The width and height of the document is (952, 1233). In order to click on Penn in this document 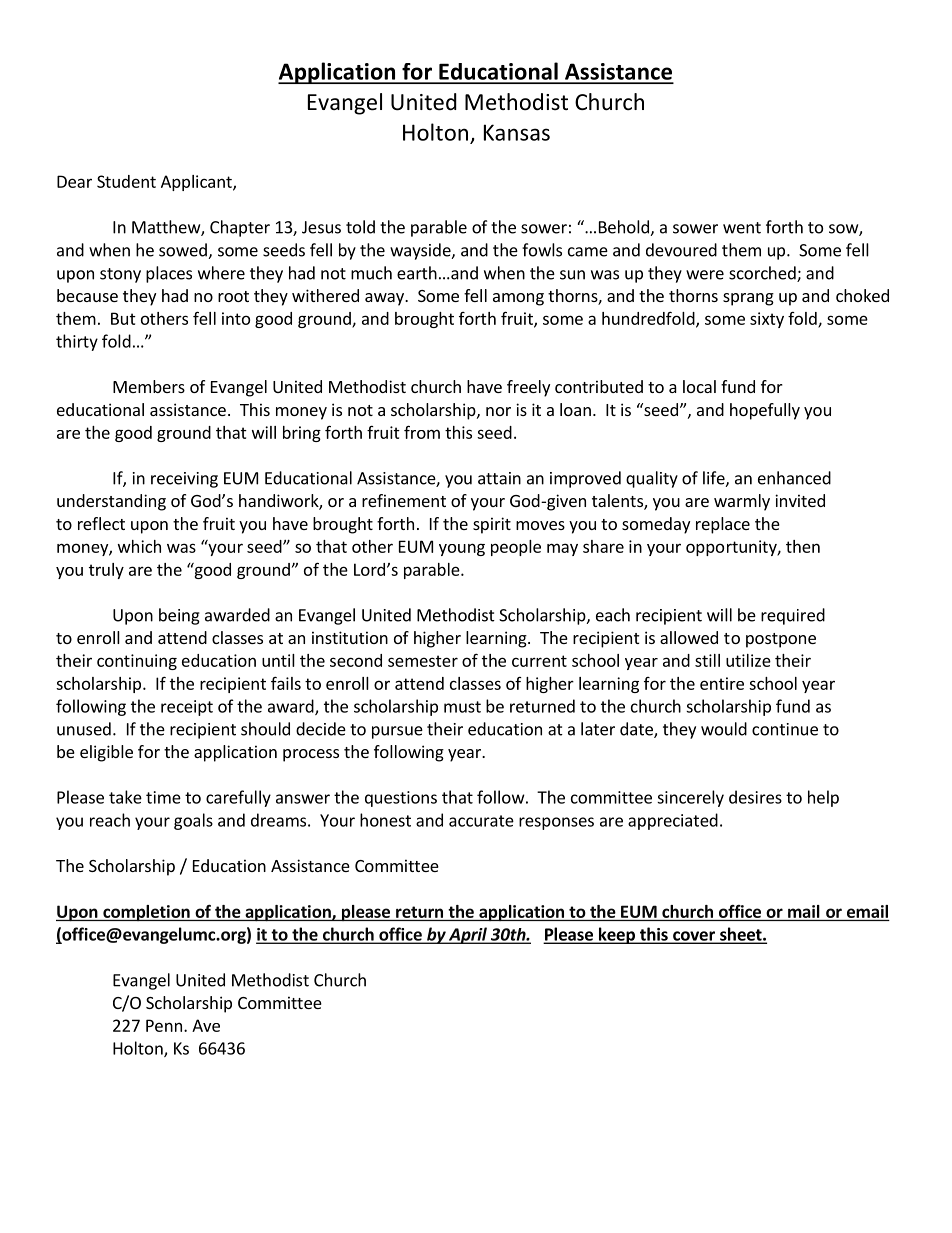, I will do `click(164, 1025)`.
